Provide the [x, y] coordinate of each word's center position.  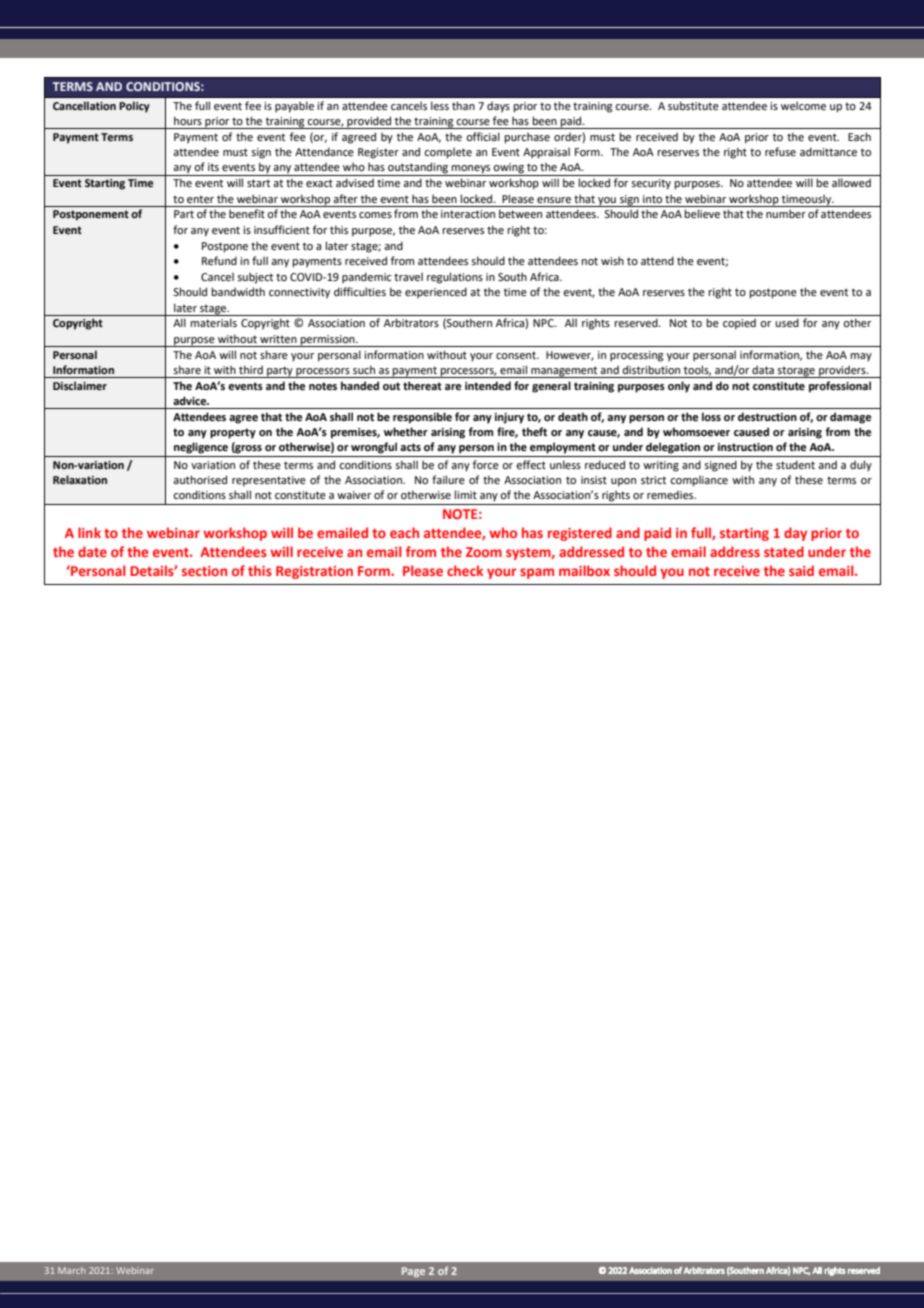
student [795, 464]
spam [537, 573]
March [71, 1270]
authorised [200, 479]
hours [188, 120]
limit [465, 494]
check [465, 570]
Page [413, 1272]
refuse [780, 151]
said [801, 570]
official [483, 136]
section [204, 571]
